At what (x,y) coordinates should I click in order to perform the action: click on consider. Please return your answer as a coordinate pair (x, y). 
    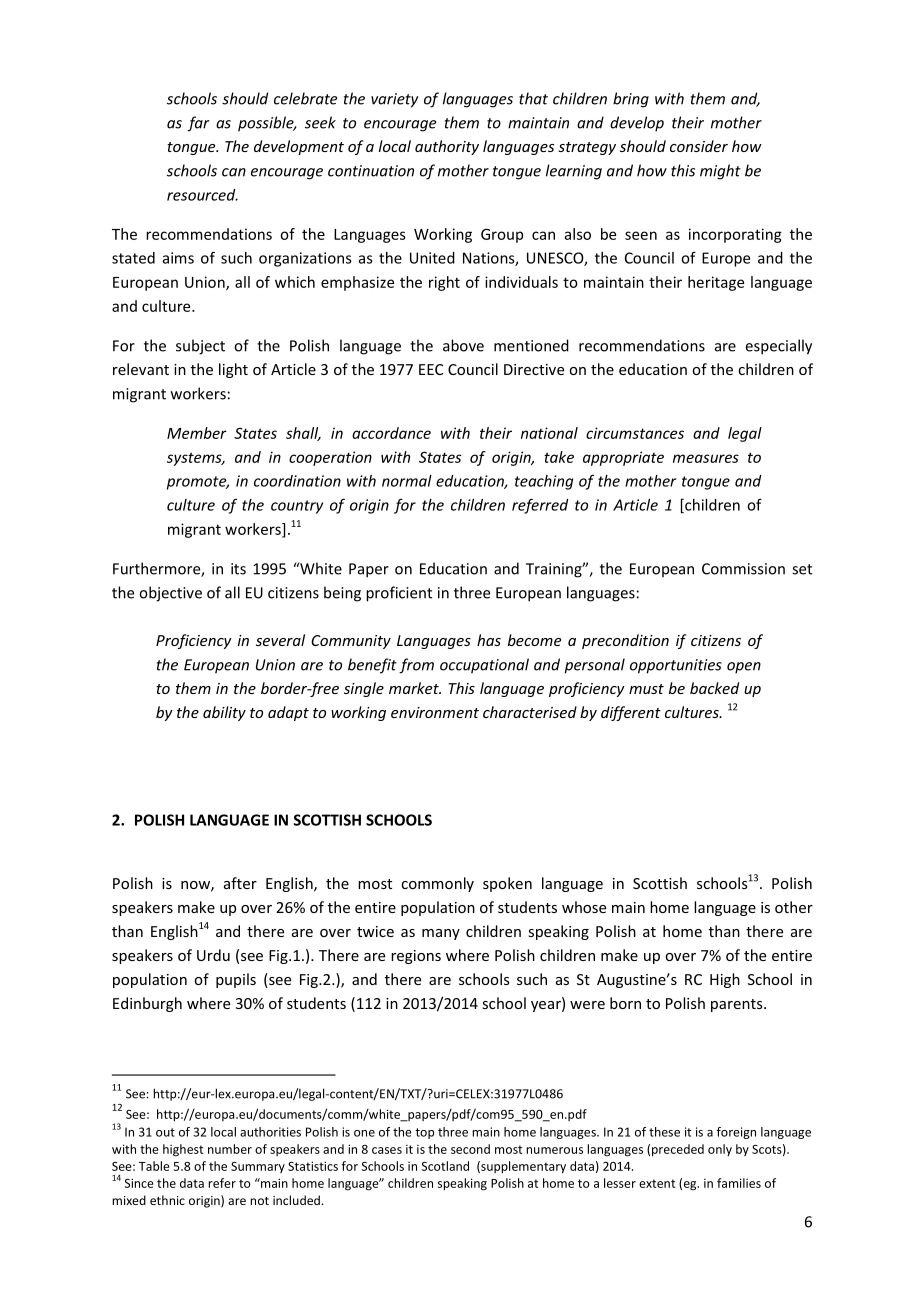
    Looking at the image, I should click on (699, 146).
